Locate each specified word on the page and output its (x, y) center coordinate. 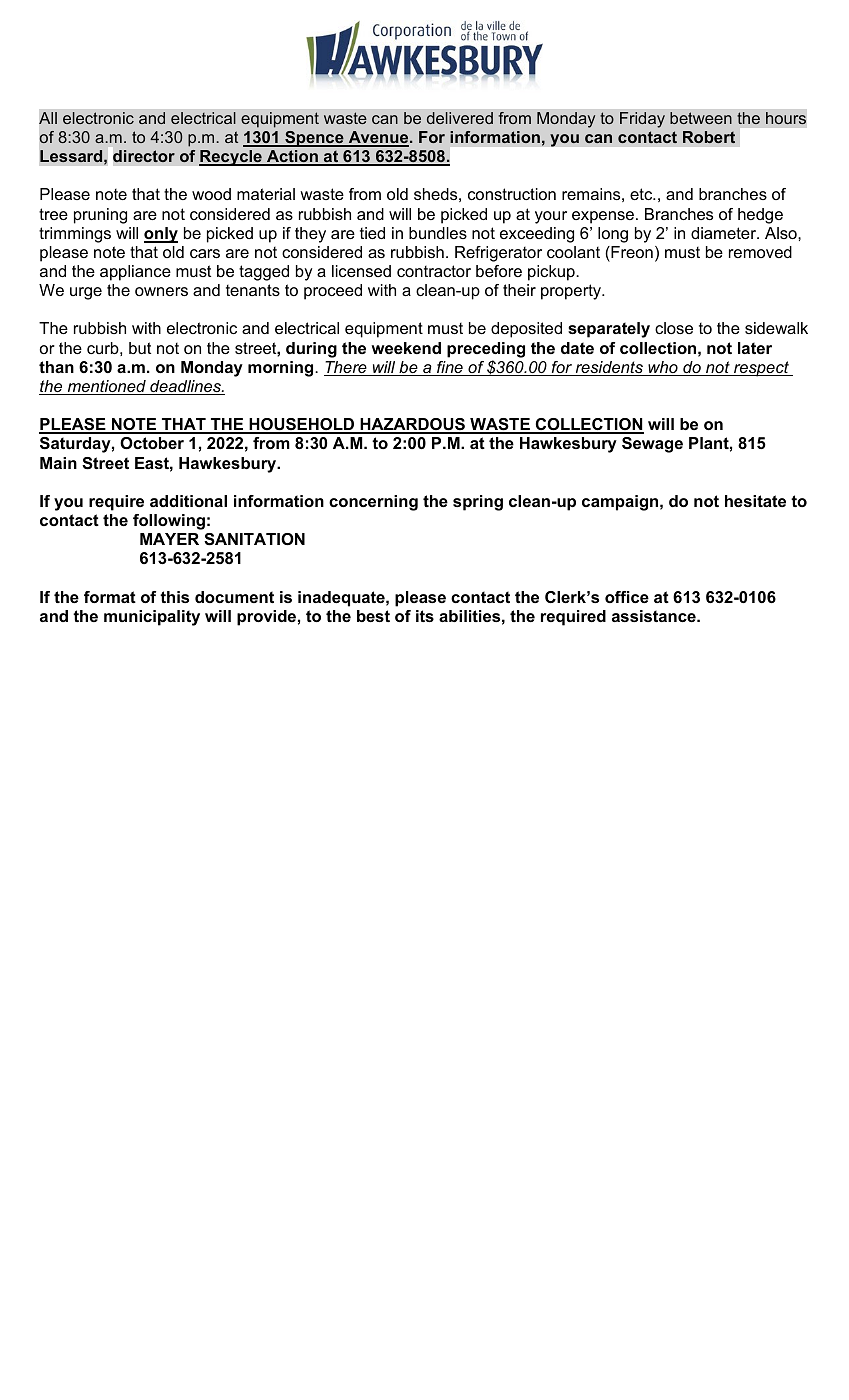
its (425, 616)
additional (188, 501)
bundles (438, 233)
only (161, 235)
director (144, 156)
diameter (725, 233)
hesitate (755, 501)
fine (450, 368)
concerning (373, 503)
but (140, 348)
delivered (460, 118)
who (663, 368)
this (174, 597)
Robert (709, 137)
